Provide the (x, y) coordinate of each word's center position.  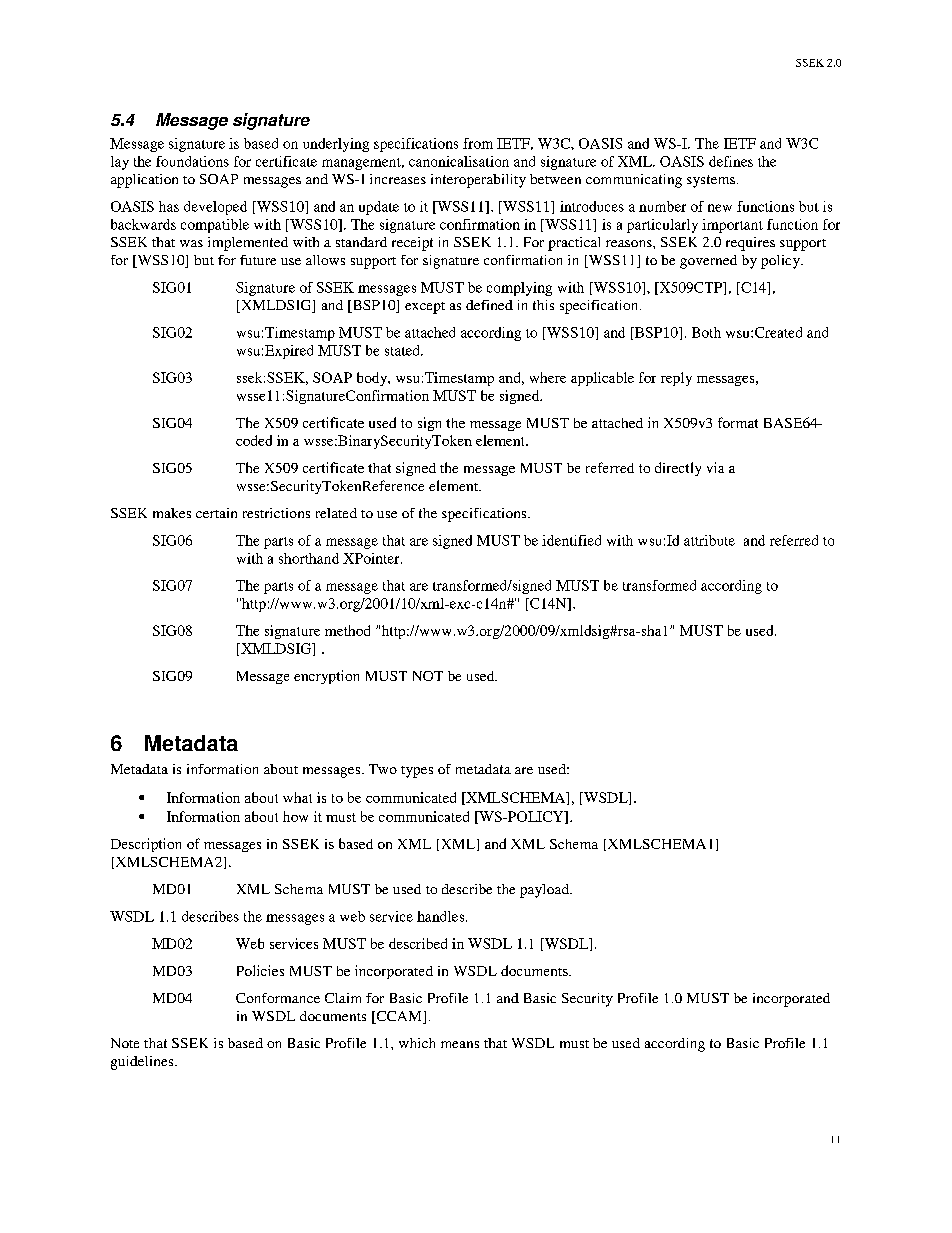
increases (398, 179)
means (460, 1044)
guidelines (143, 1063)
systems (711, 181)
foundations (192, 161)
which (417, 1043)
